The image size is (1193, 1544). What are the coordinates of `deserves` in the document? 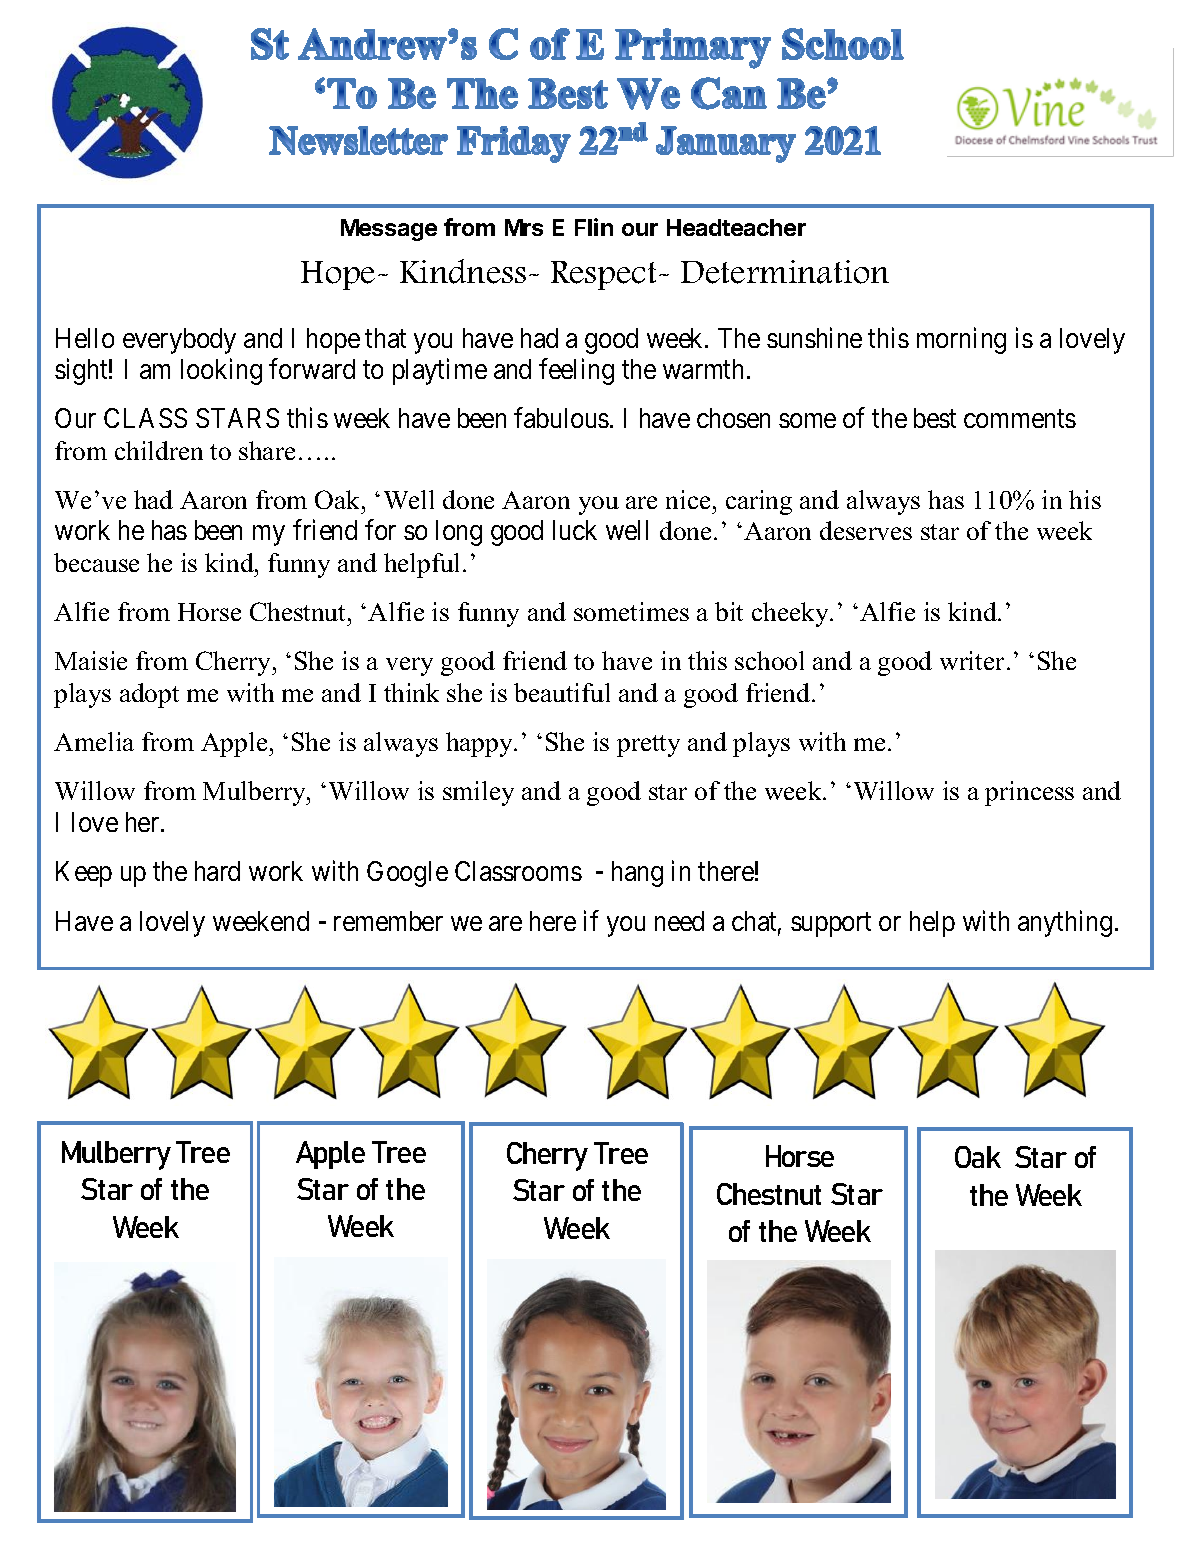 It's located at (866, 530).
